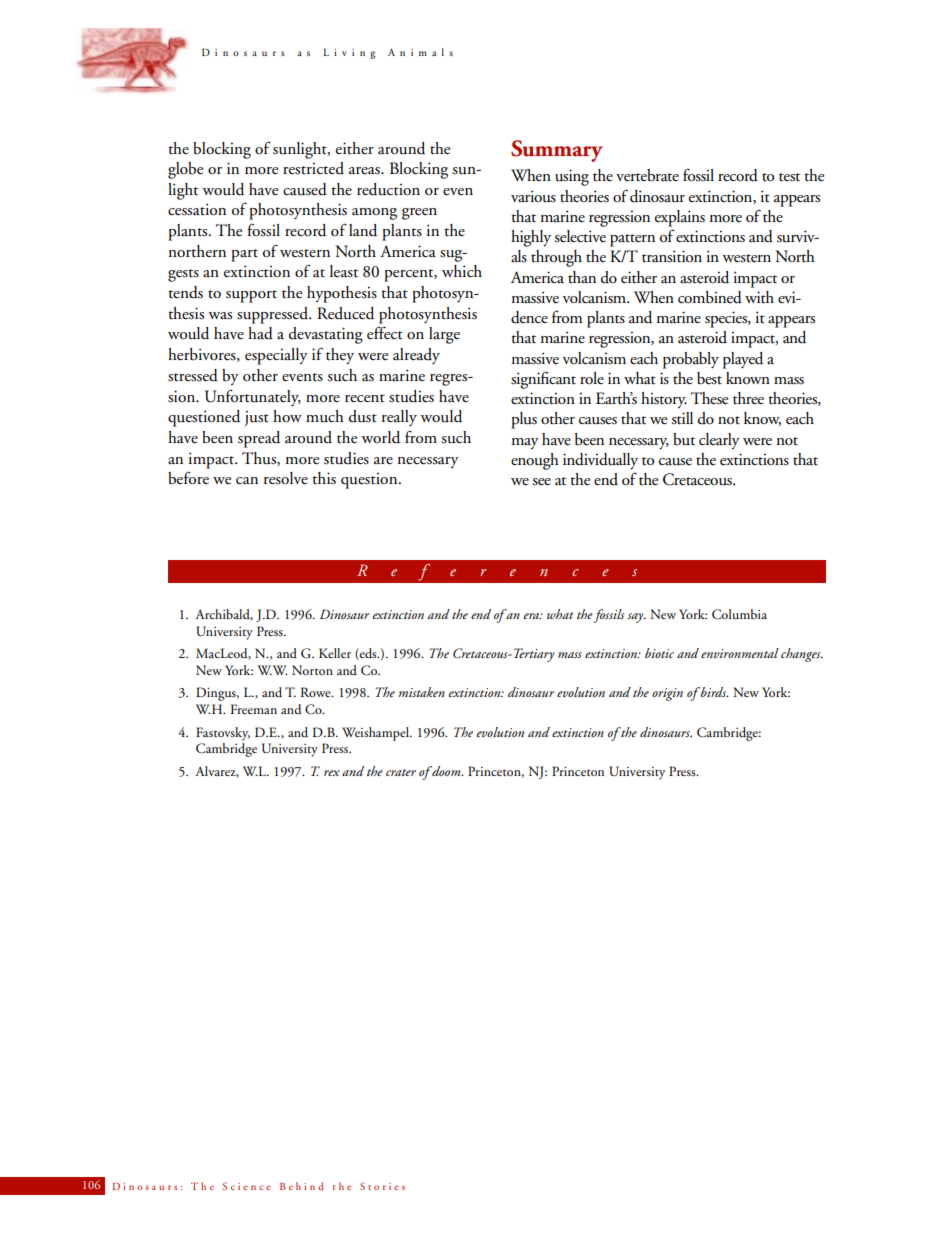 The height and width of the image is (1233, 952). Describe the element at coordinates (789, 177) in the image. I see `test` at that location.
